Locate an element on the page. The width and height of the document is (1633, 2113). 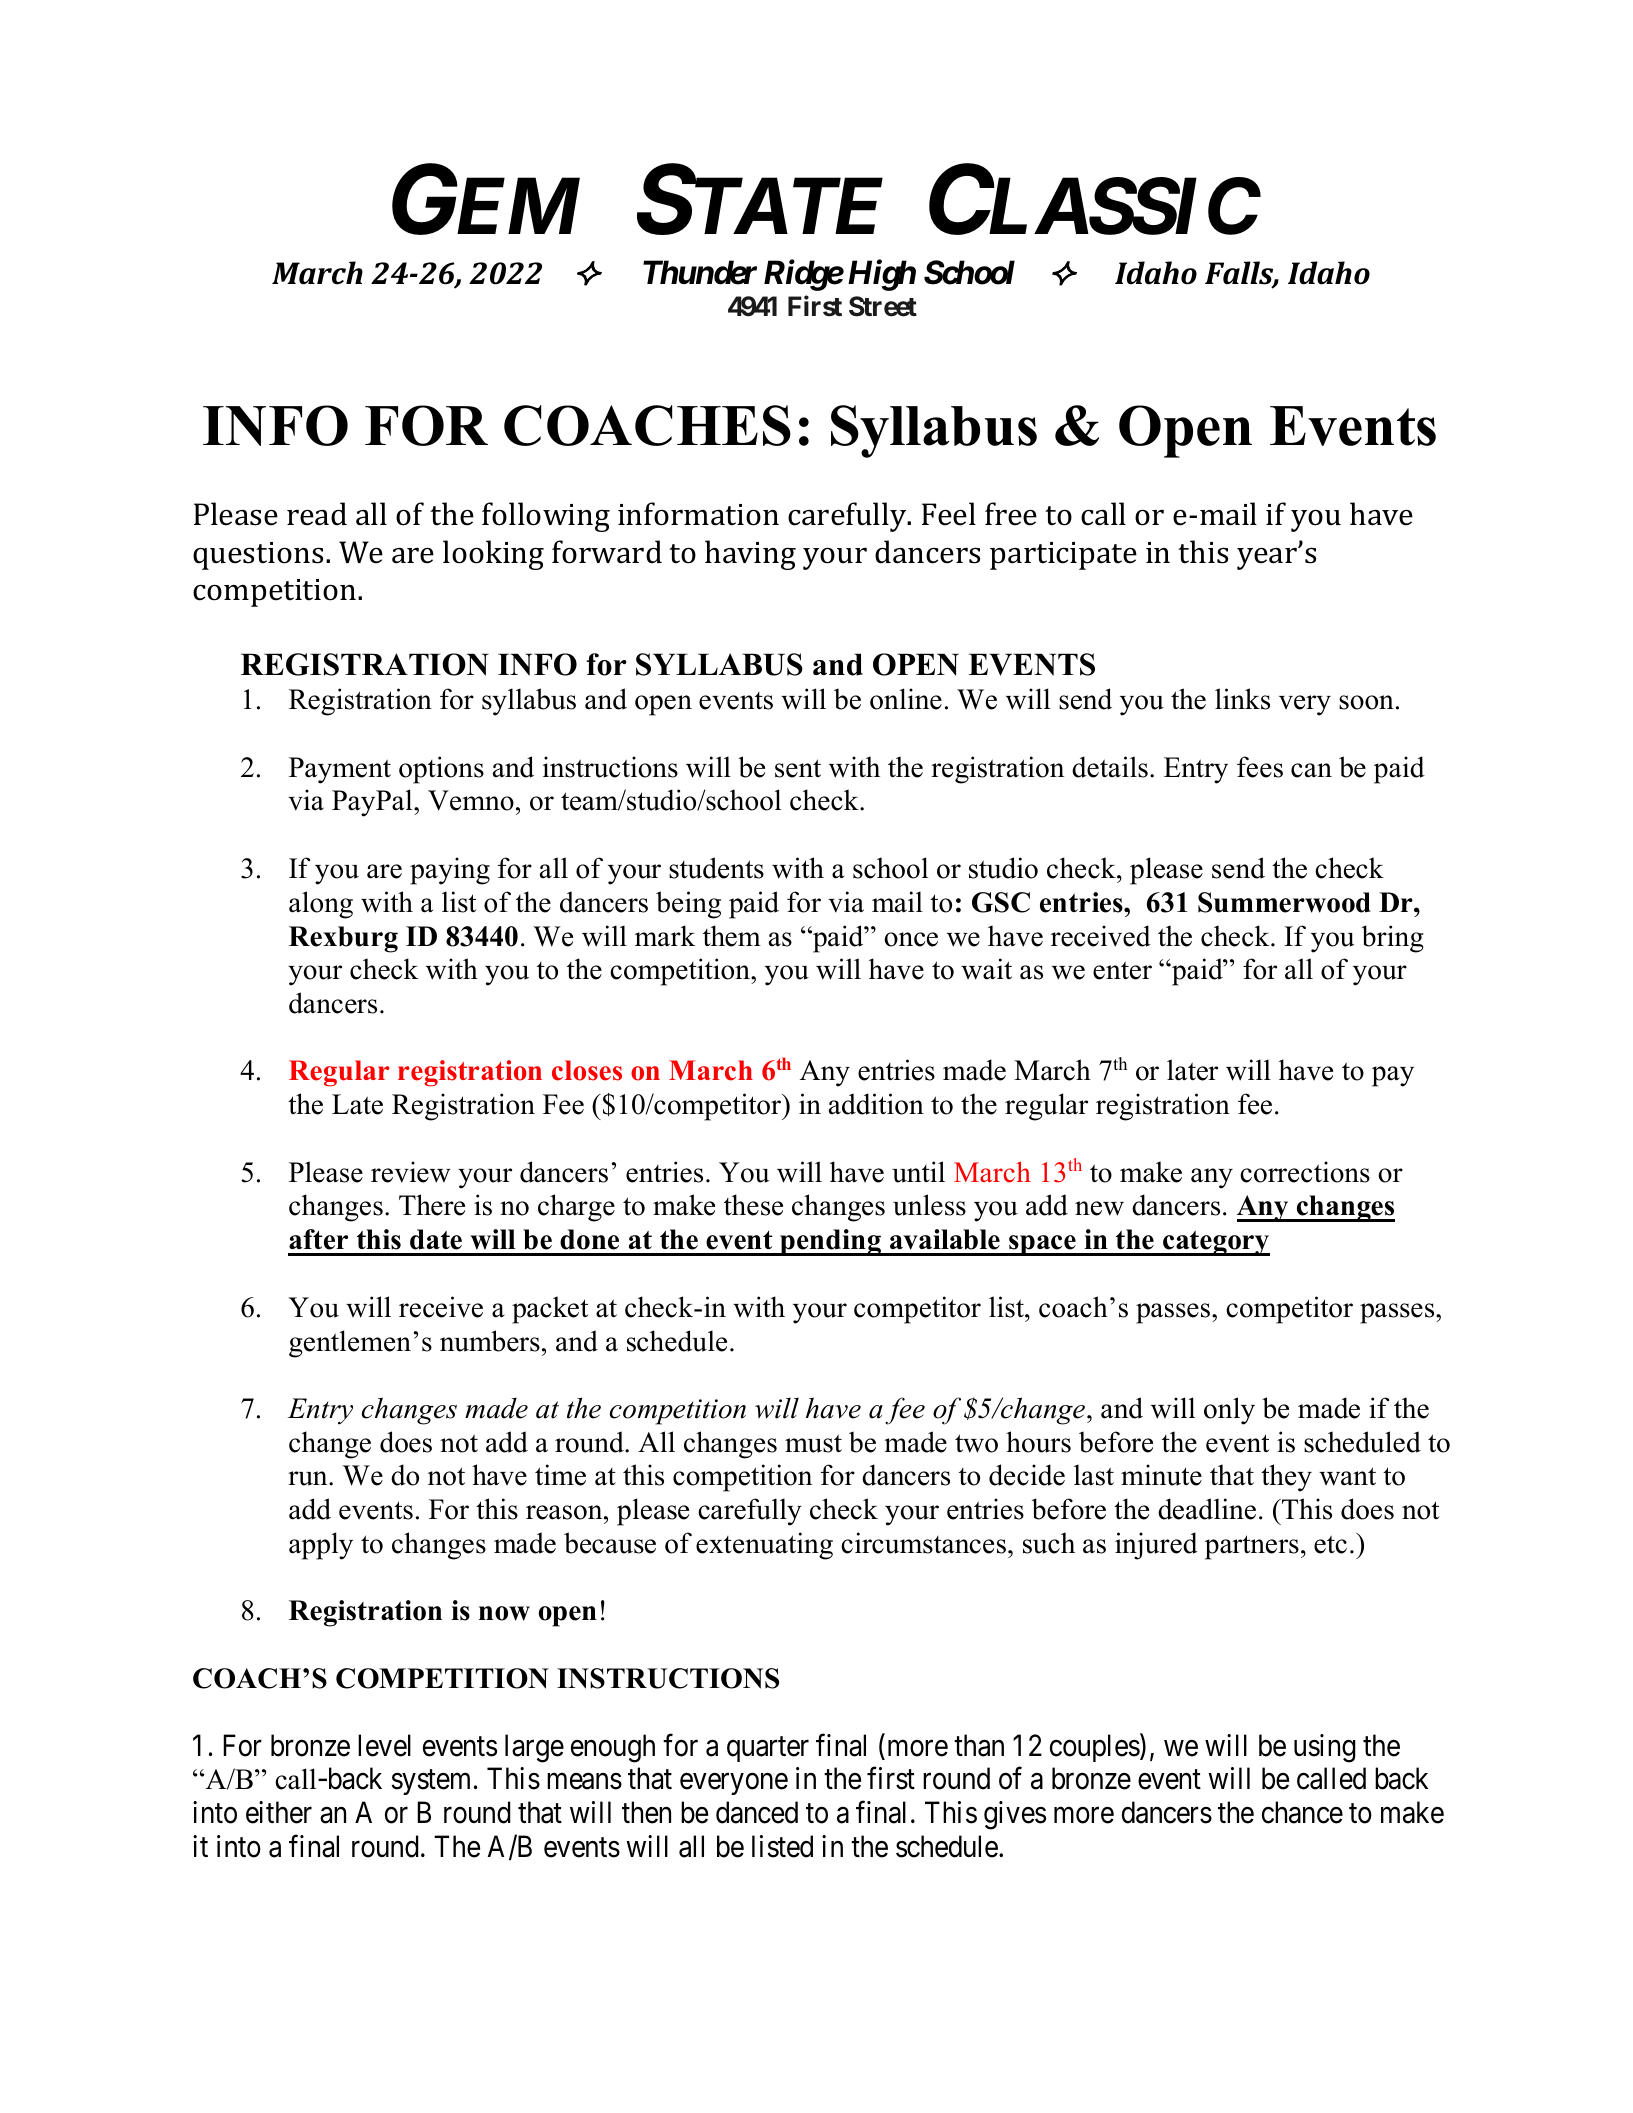
addition is located at coordinates (876, 1104).
